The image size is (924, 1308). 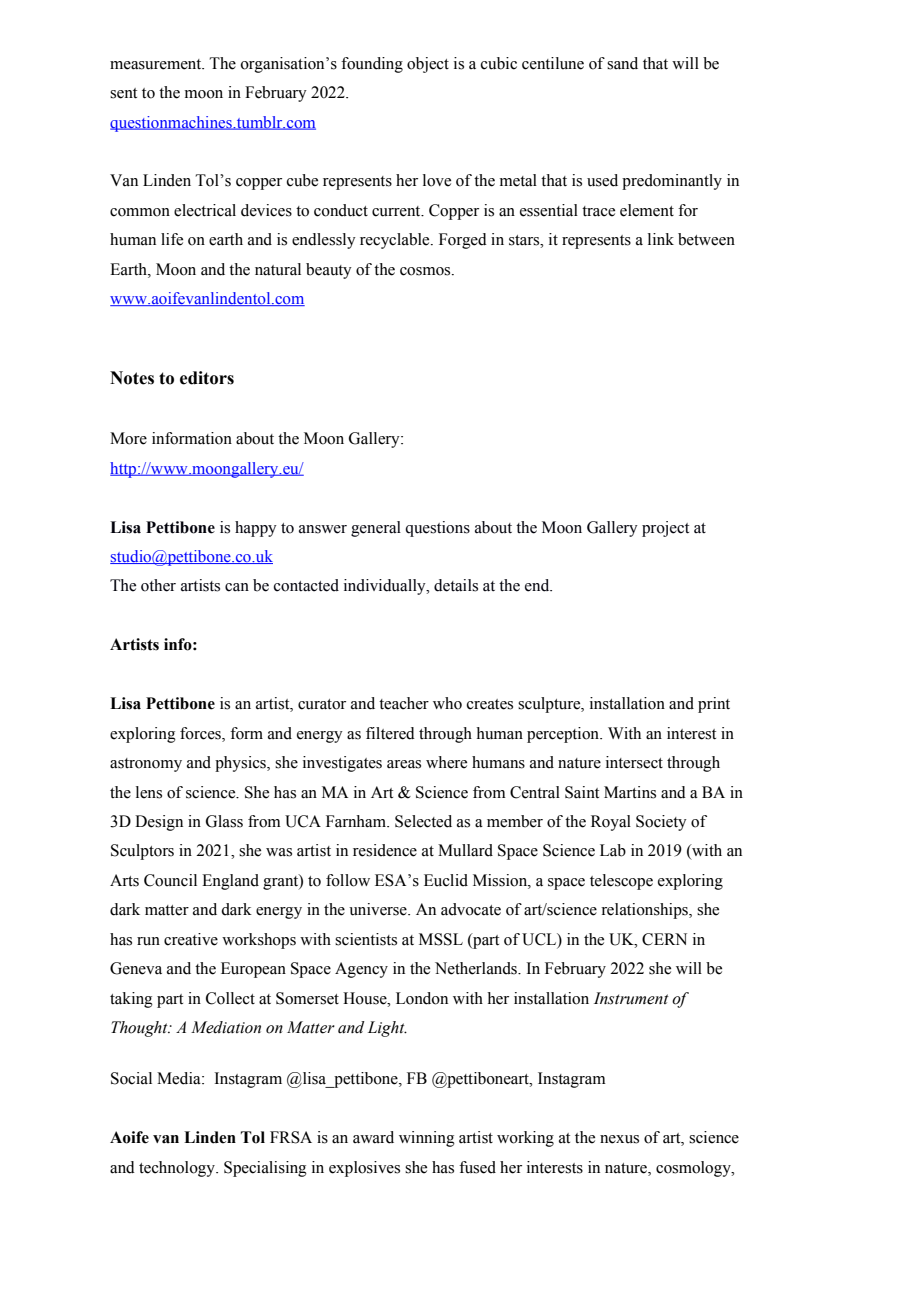 I want to click on sand, so click(x=622, y=63).
